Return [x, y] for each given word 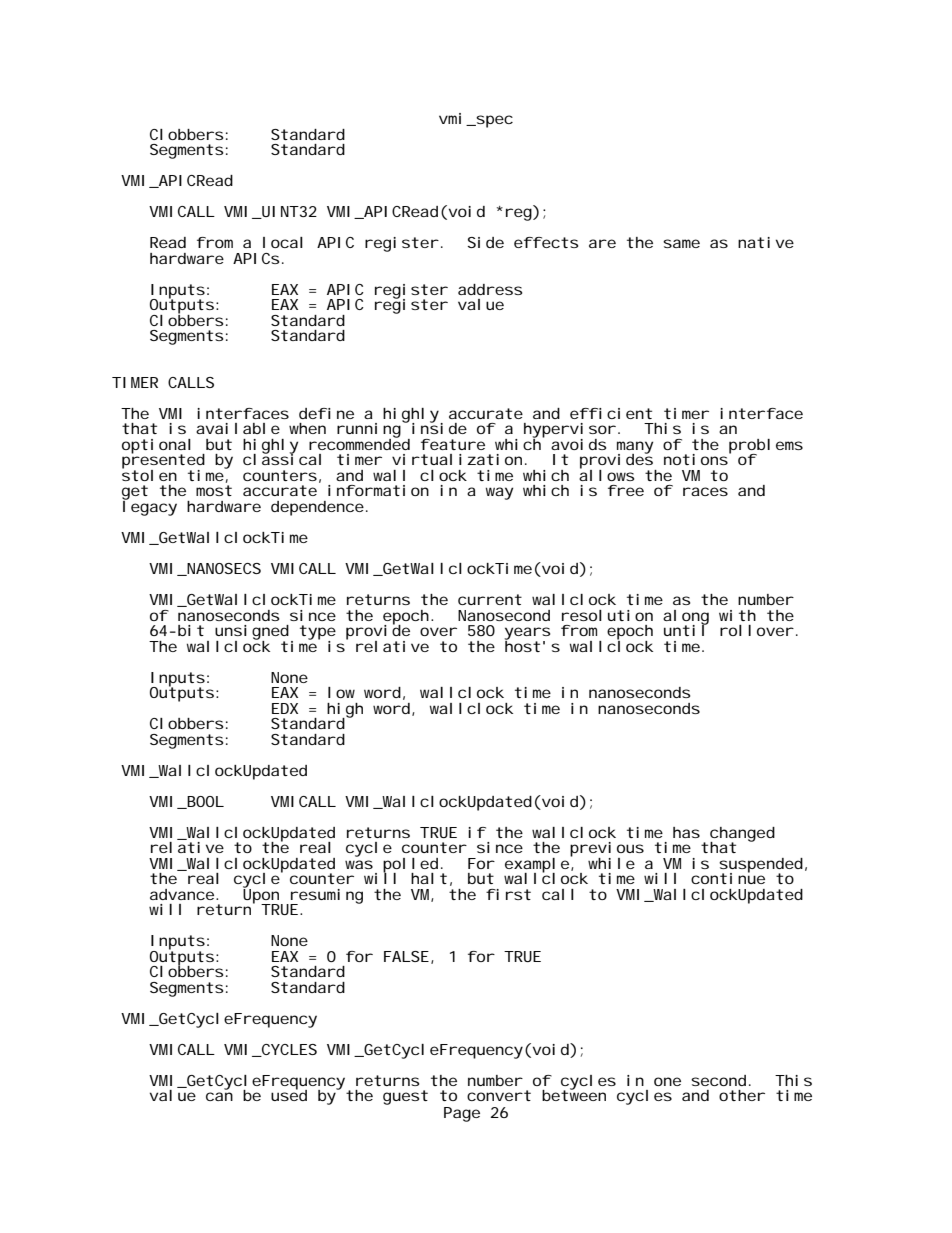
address [490, 289]
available [238, 428]
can [219, 1096]
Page [462, 1114]
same [681, 243]
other [742, 1095]
